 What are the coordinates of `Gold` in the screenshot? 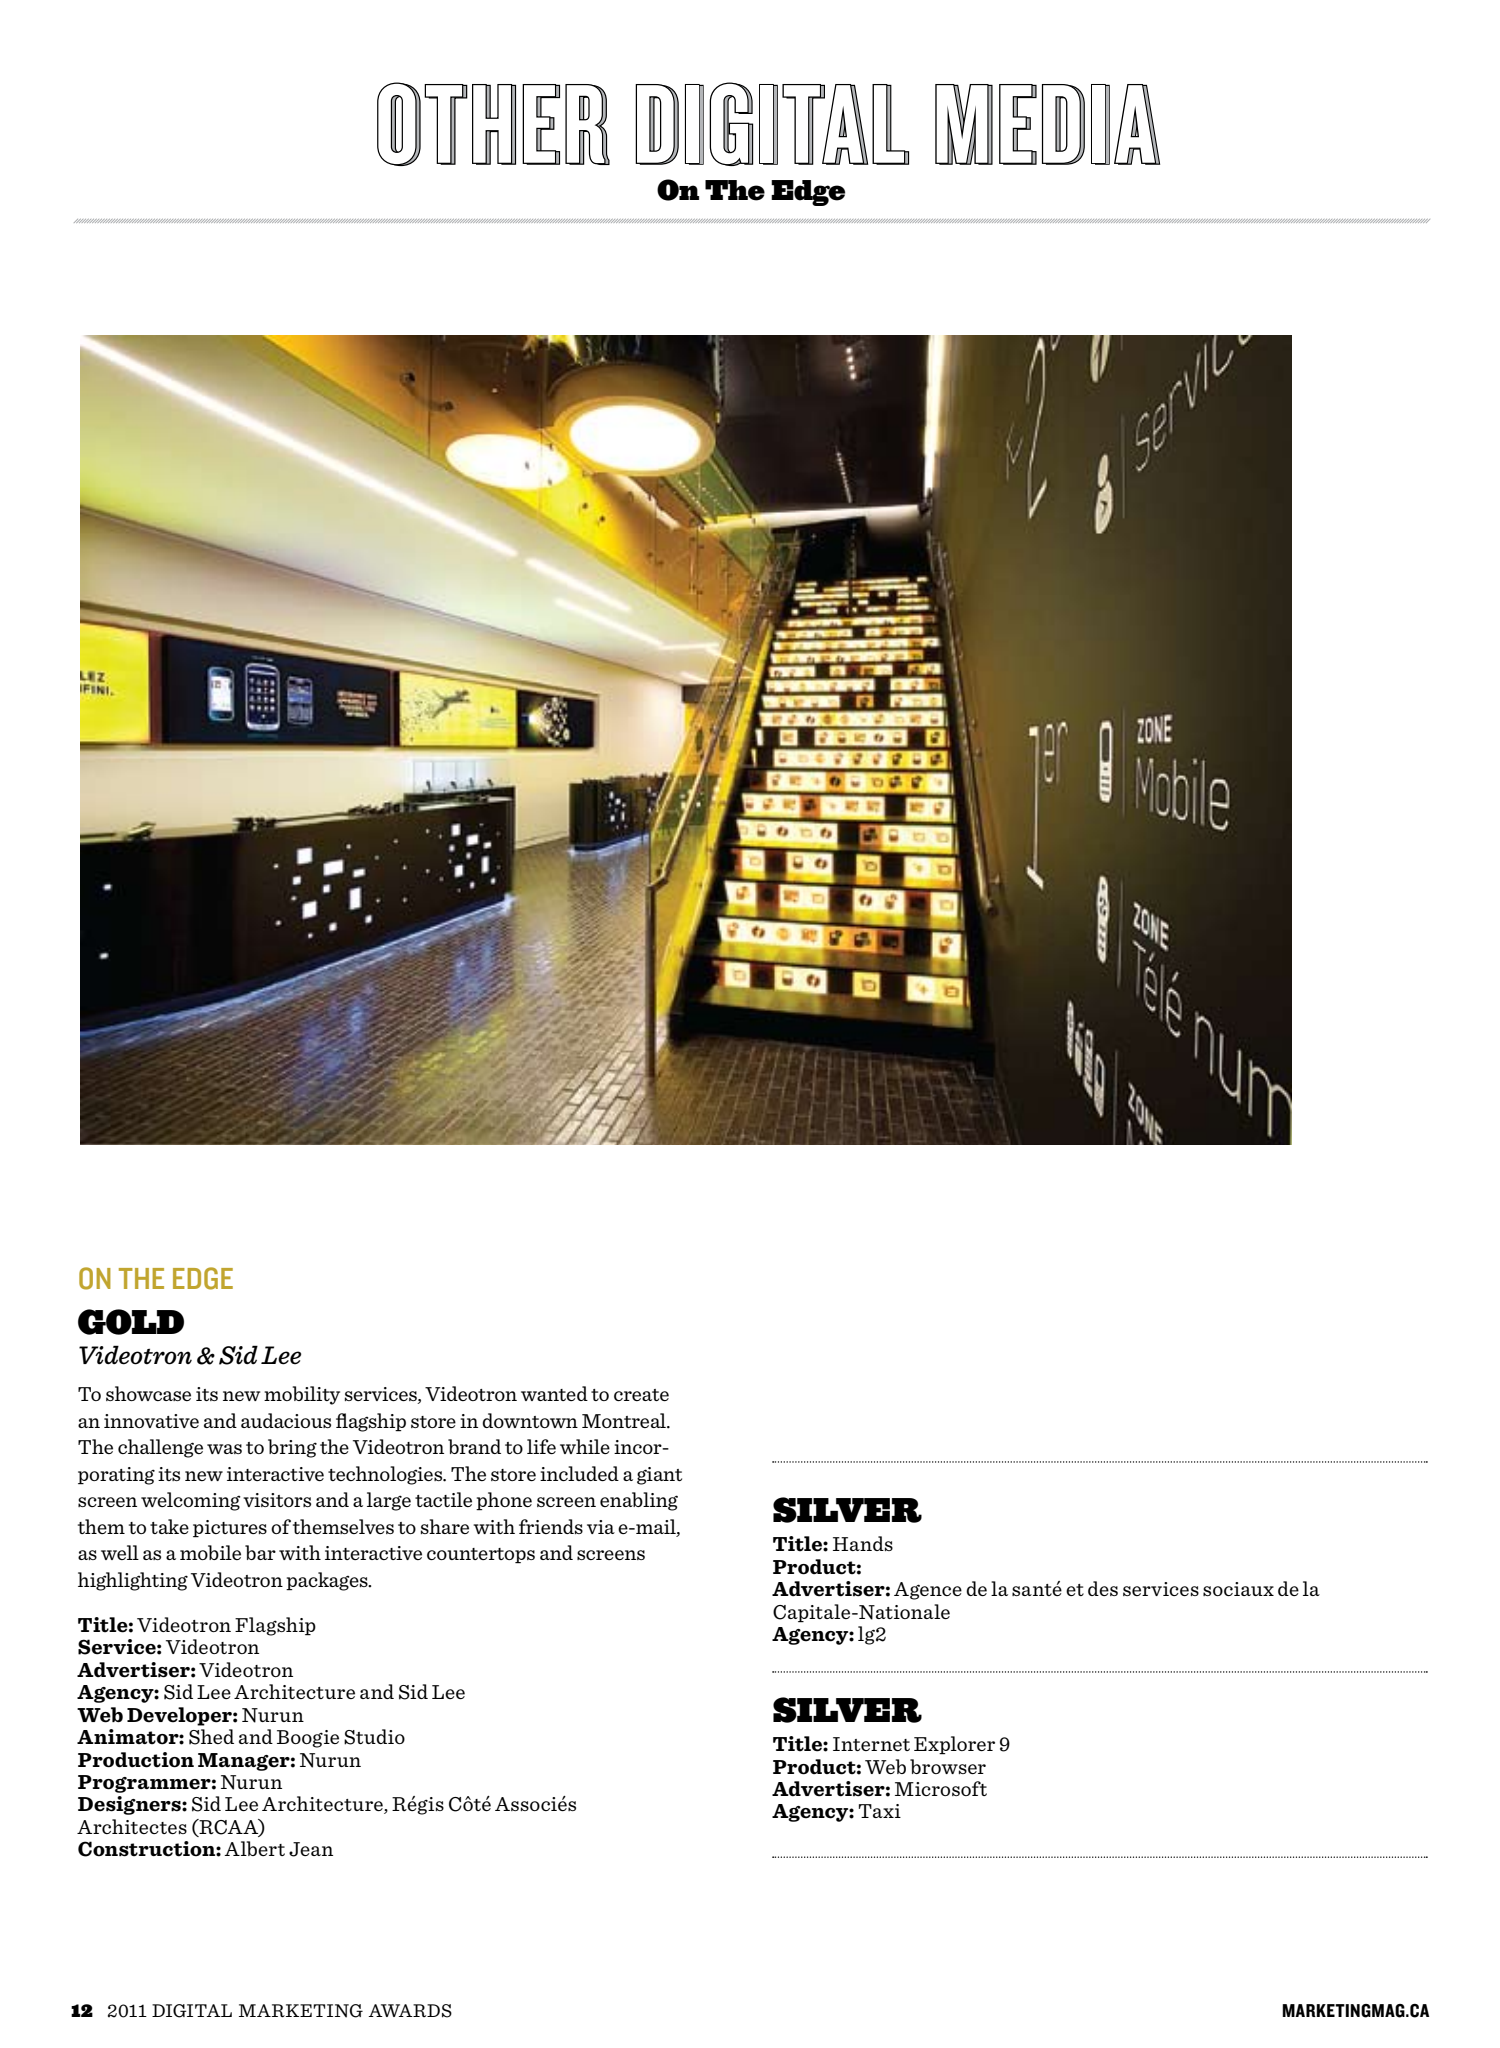 It's located at (131, 1322).
